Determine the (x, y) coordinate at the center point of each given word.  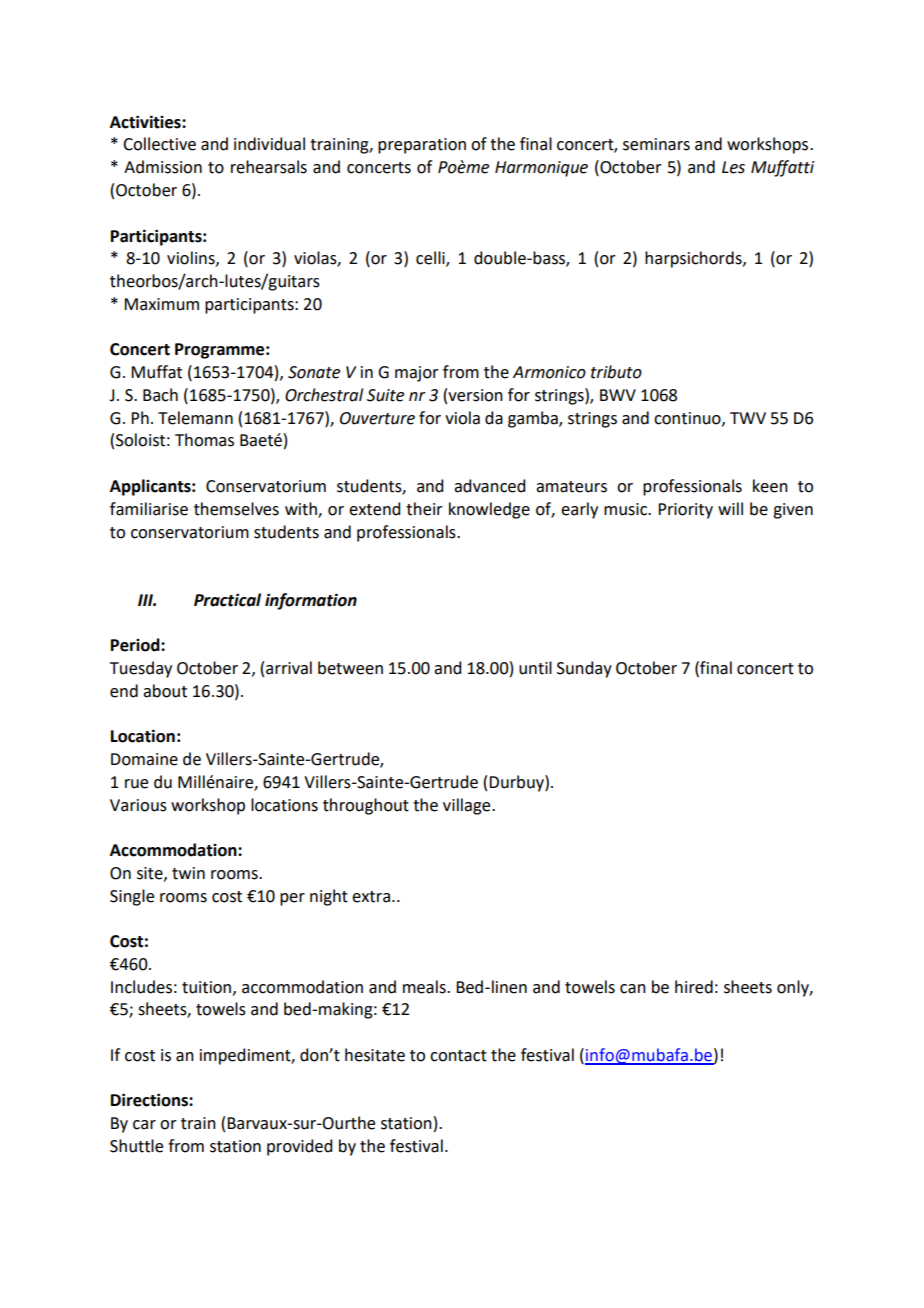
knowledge (489, 510)
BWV (618, 395)
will (730, 508)
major (417, 374)
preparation (422, 146)
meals (425, 987)
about (165, 691)
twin (188, 873)
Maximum (161, 304)
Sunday (584, 669)
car (144, 1125)
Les (733, 167)
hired (694, 987)
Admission (163, 167)
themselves (236, 509)
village (468, 806)
